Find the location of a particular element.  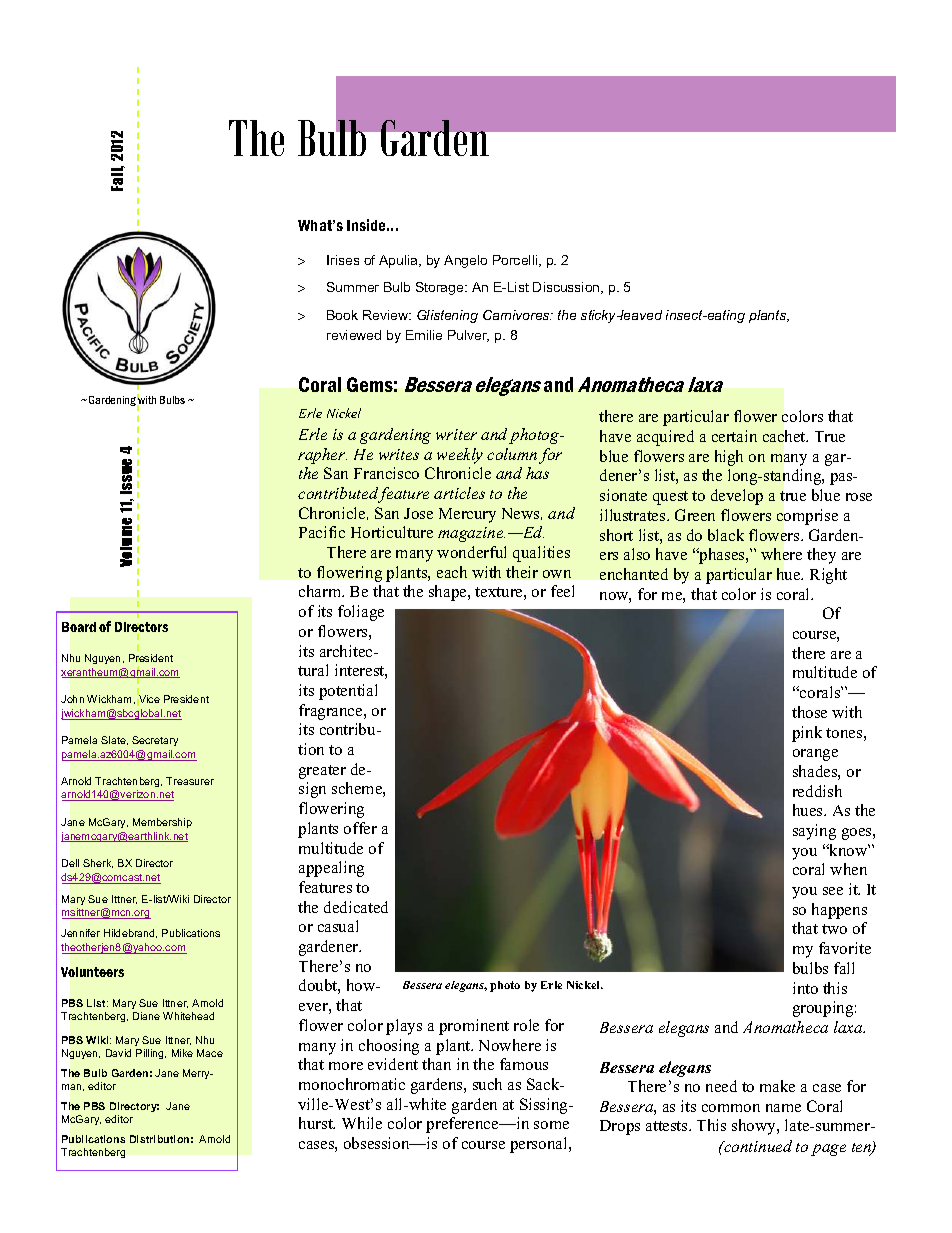

phases is located at coordinates (722, 556).
